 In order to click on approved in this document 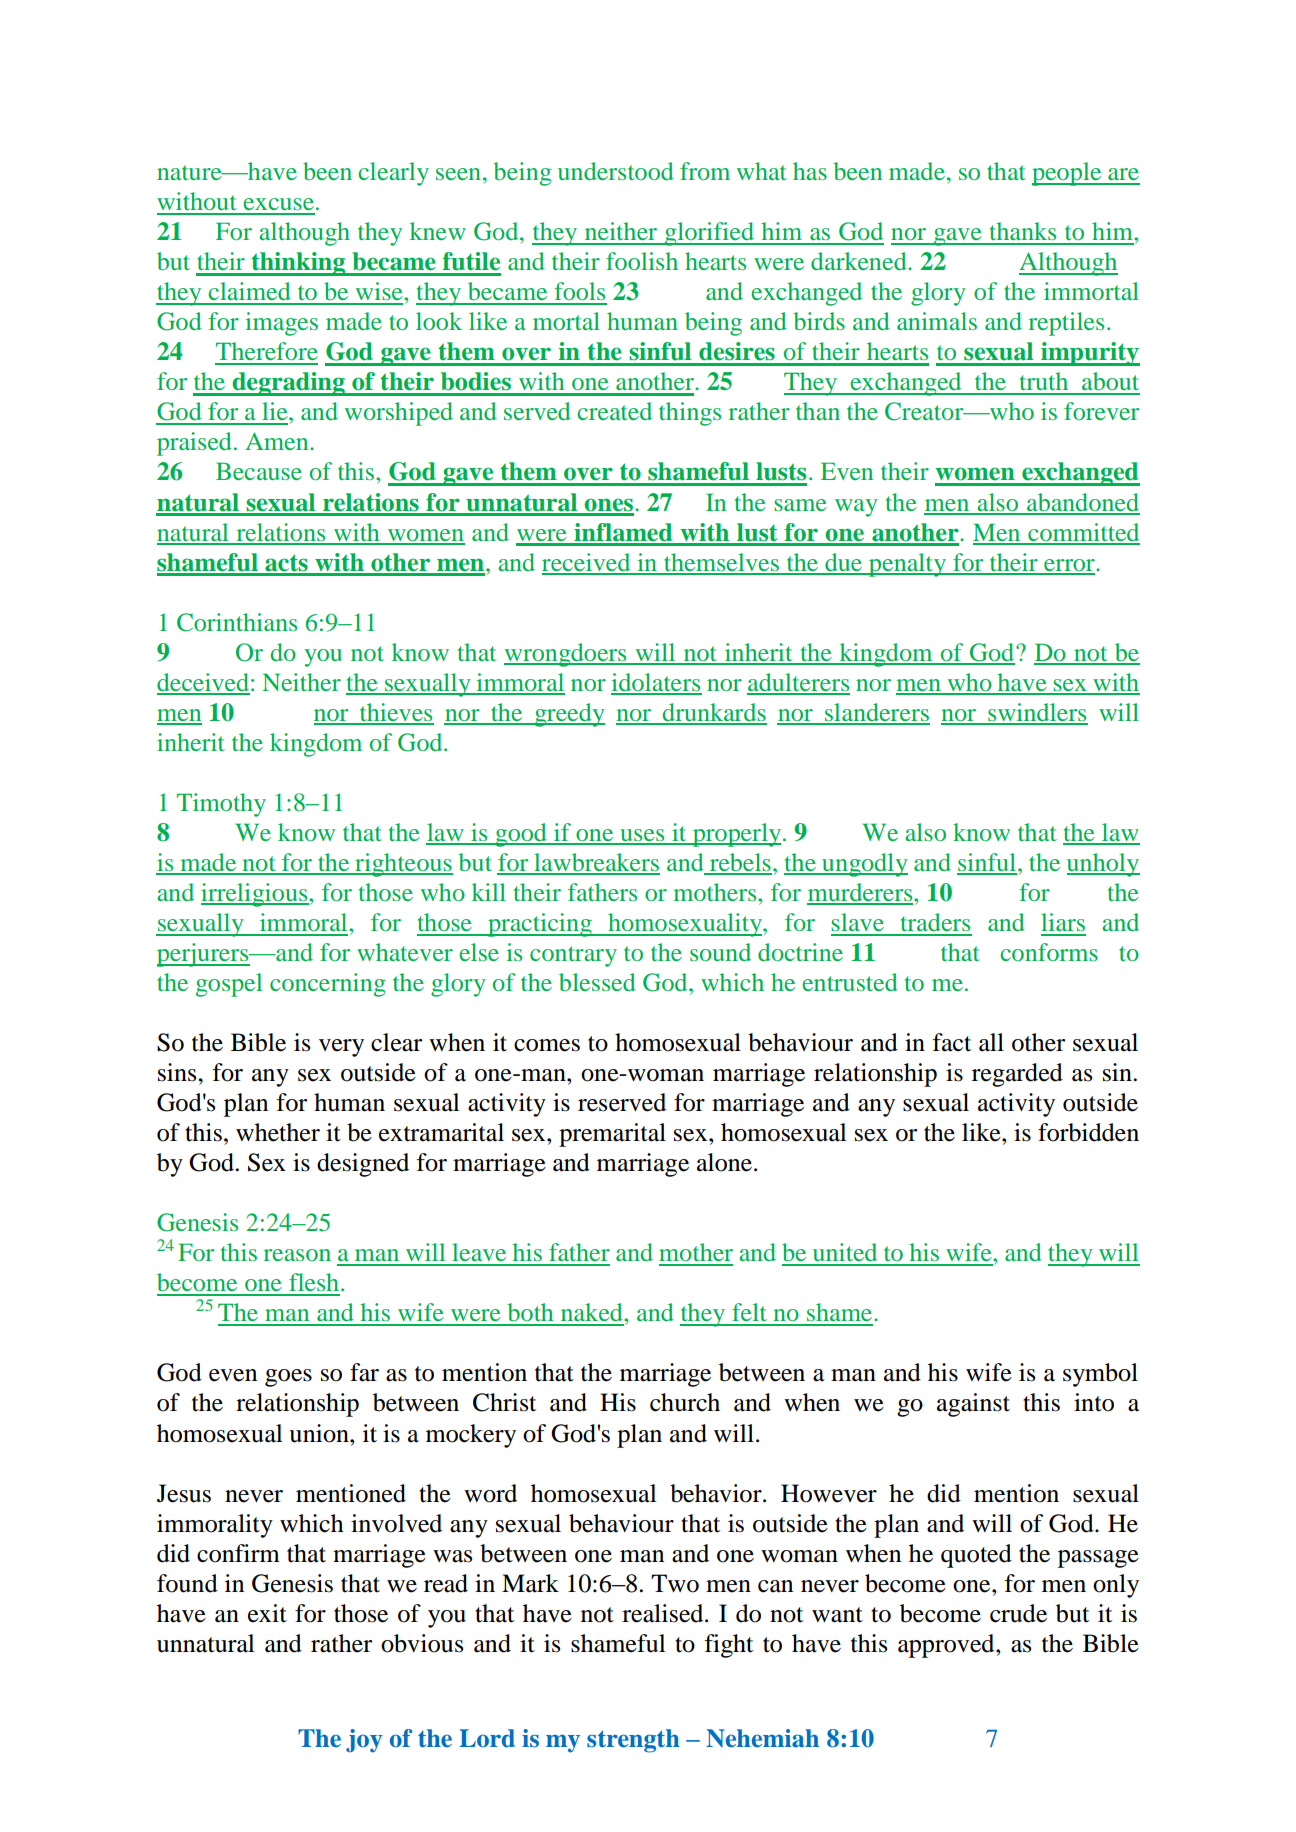, I will do `click(947, 1646)`.
